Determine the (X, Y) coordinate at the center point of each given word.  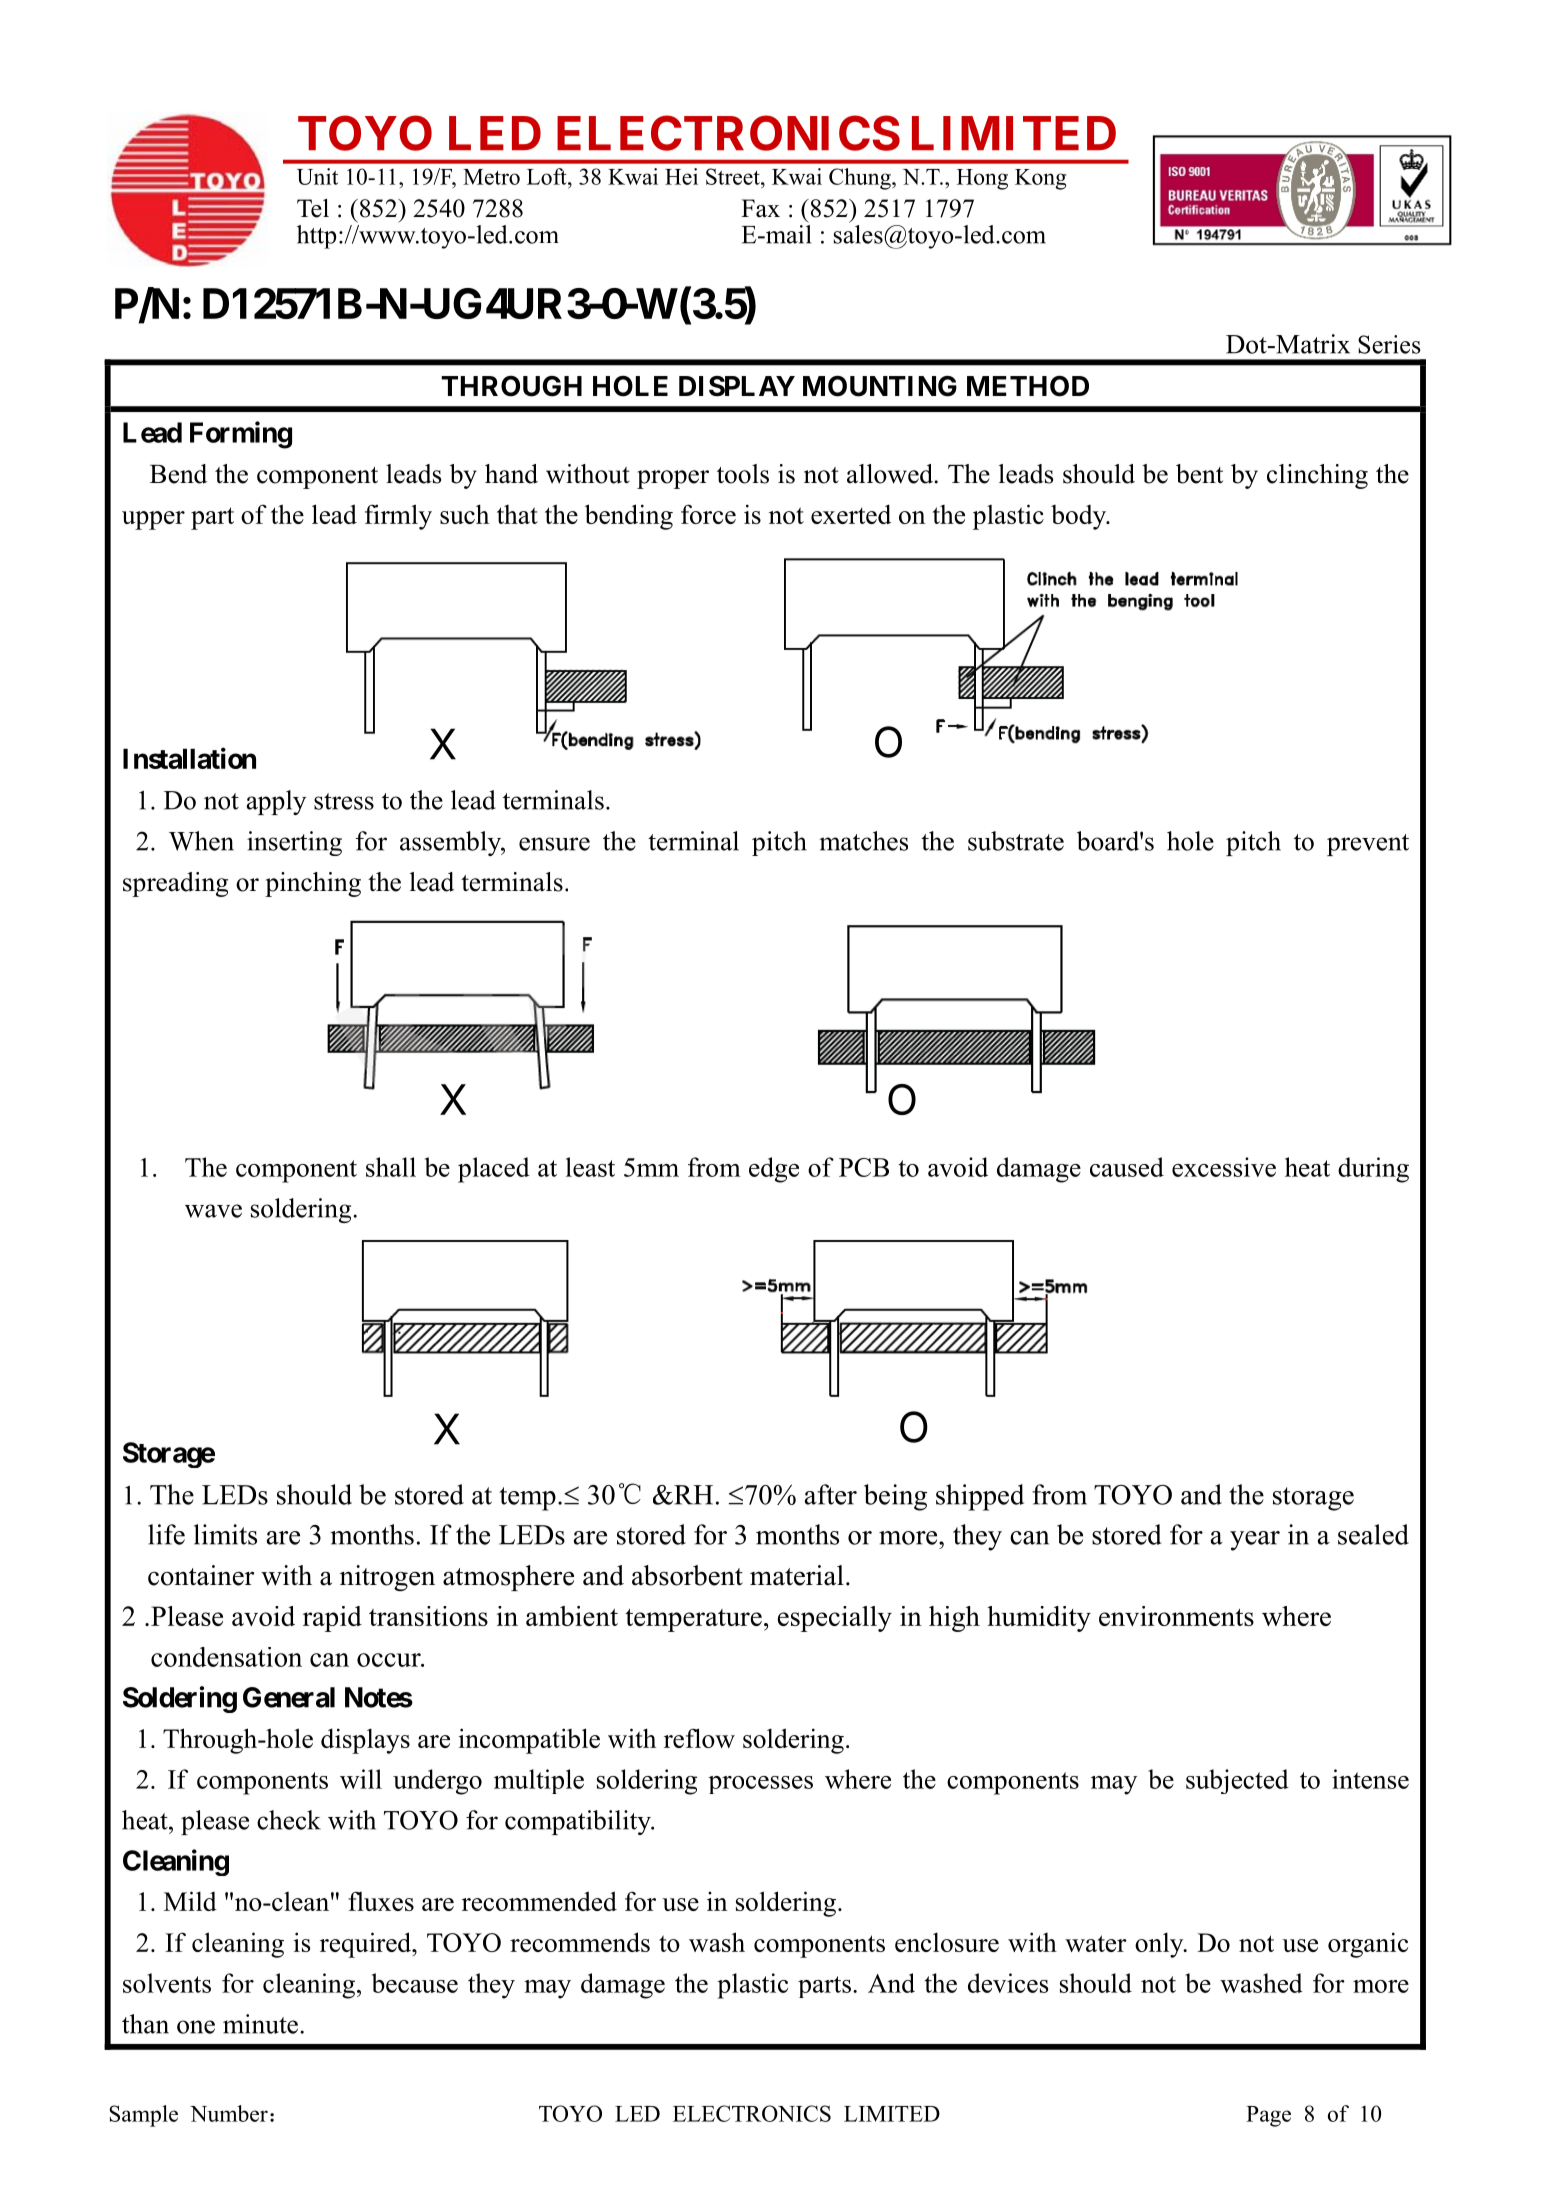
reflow (699, 1738)
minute (260, 2024)
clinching (1317, 476)
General (289, 1697)
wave (213, 1211)
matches (863, 841)
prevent (1368, 845)
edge (774, 1170)
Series (1389, 344)
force (708, 514)
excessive (1224, 1167)
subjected (1237, 1781)
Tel (313, 208)
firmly (398, 517)
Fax (760, 208)
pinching (313, 884)
